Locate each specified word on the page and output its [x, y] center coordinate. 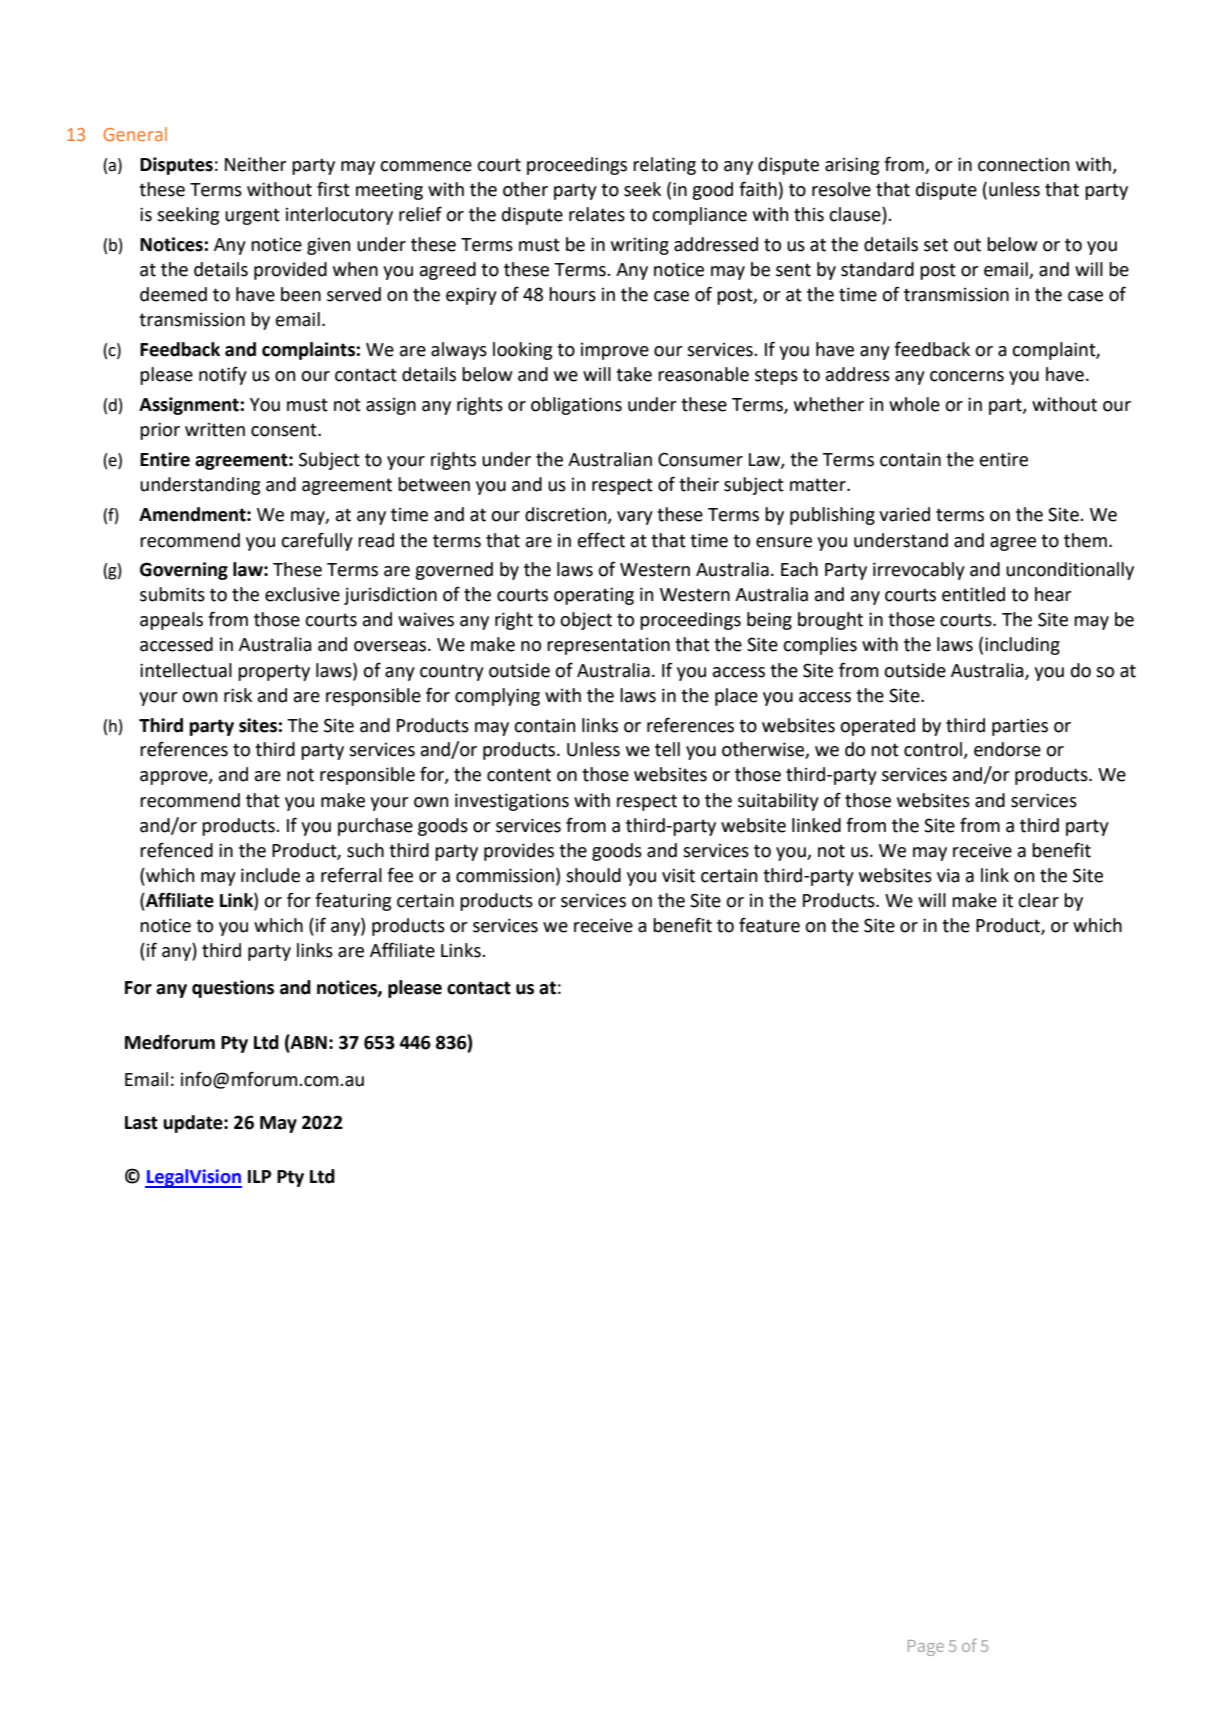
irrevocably [919, 571]
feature [769, 925]
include [270, 875]
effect [601, 540]
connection [1023, 164]
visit [678, 875]
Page [926, 1648]
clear [1038, 900]
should [593, 875]
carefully [317, 541]
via [948, 875]
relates [597, 214]
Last [141, 1123]
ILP [259, 1176]
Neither [256, 164]
